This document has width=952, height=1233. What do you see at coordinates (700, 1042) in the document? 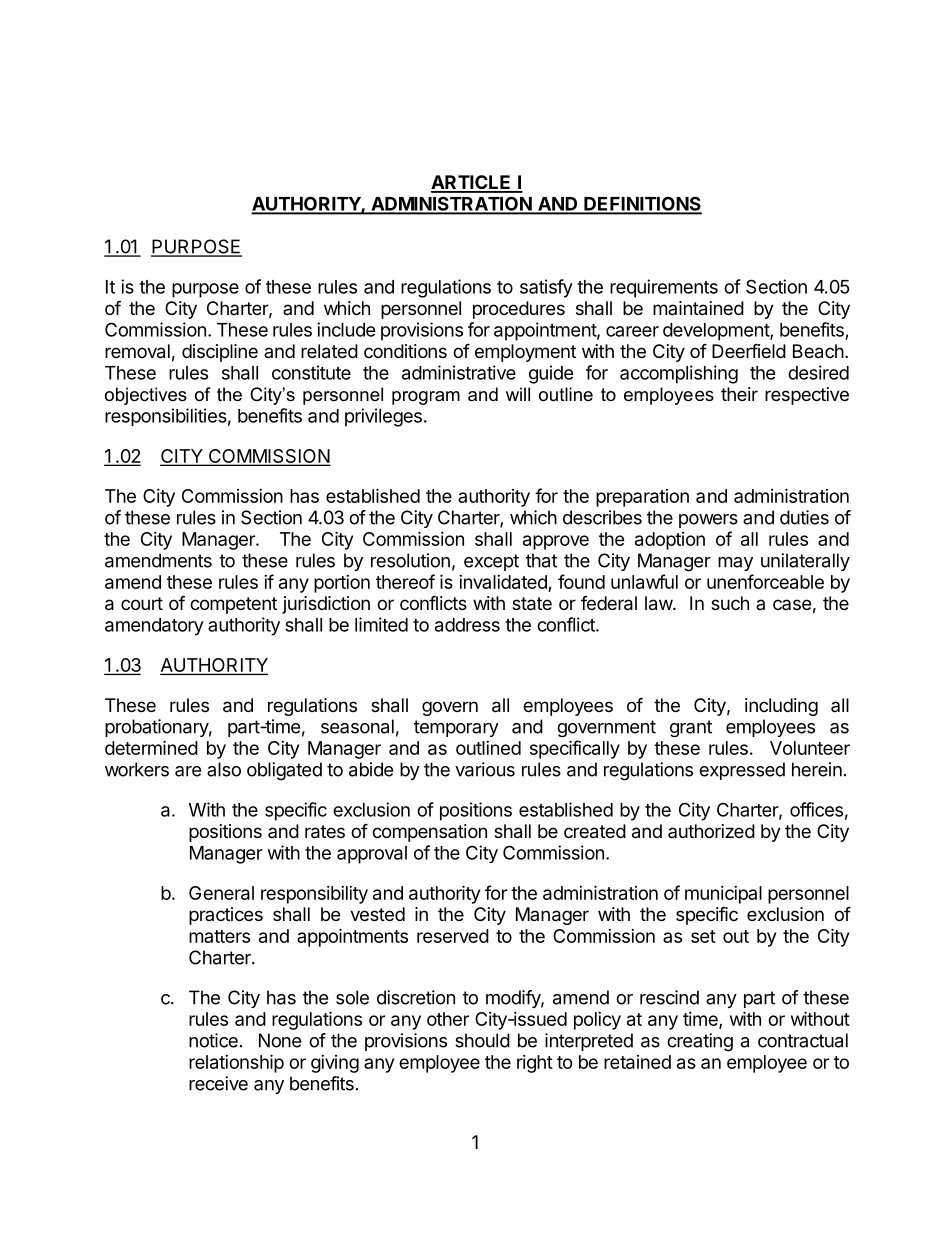
I see `creating` at bounding box center [700, 1042].
